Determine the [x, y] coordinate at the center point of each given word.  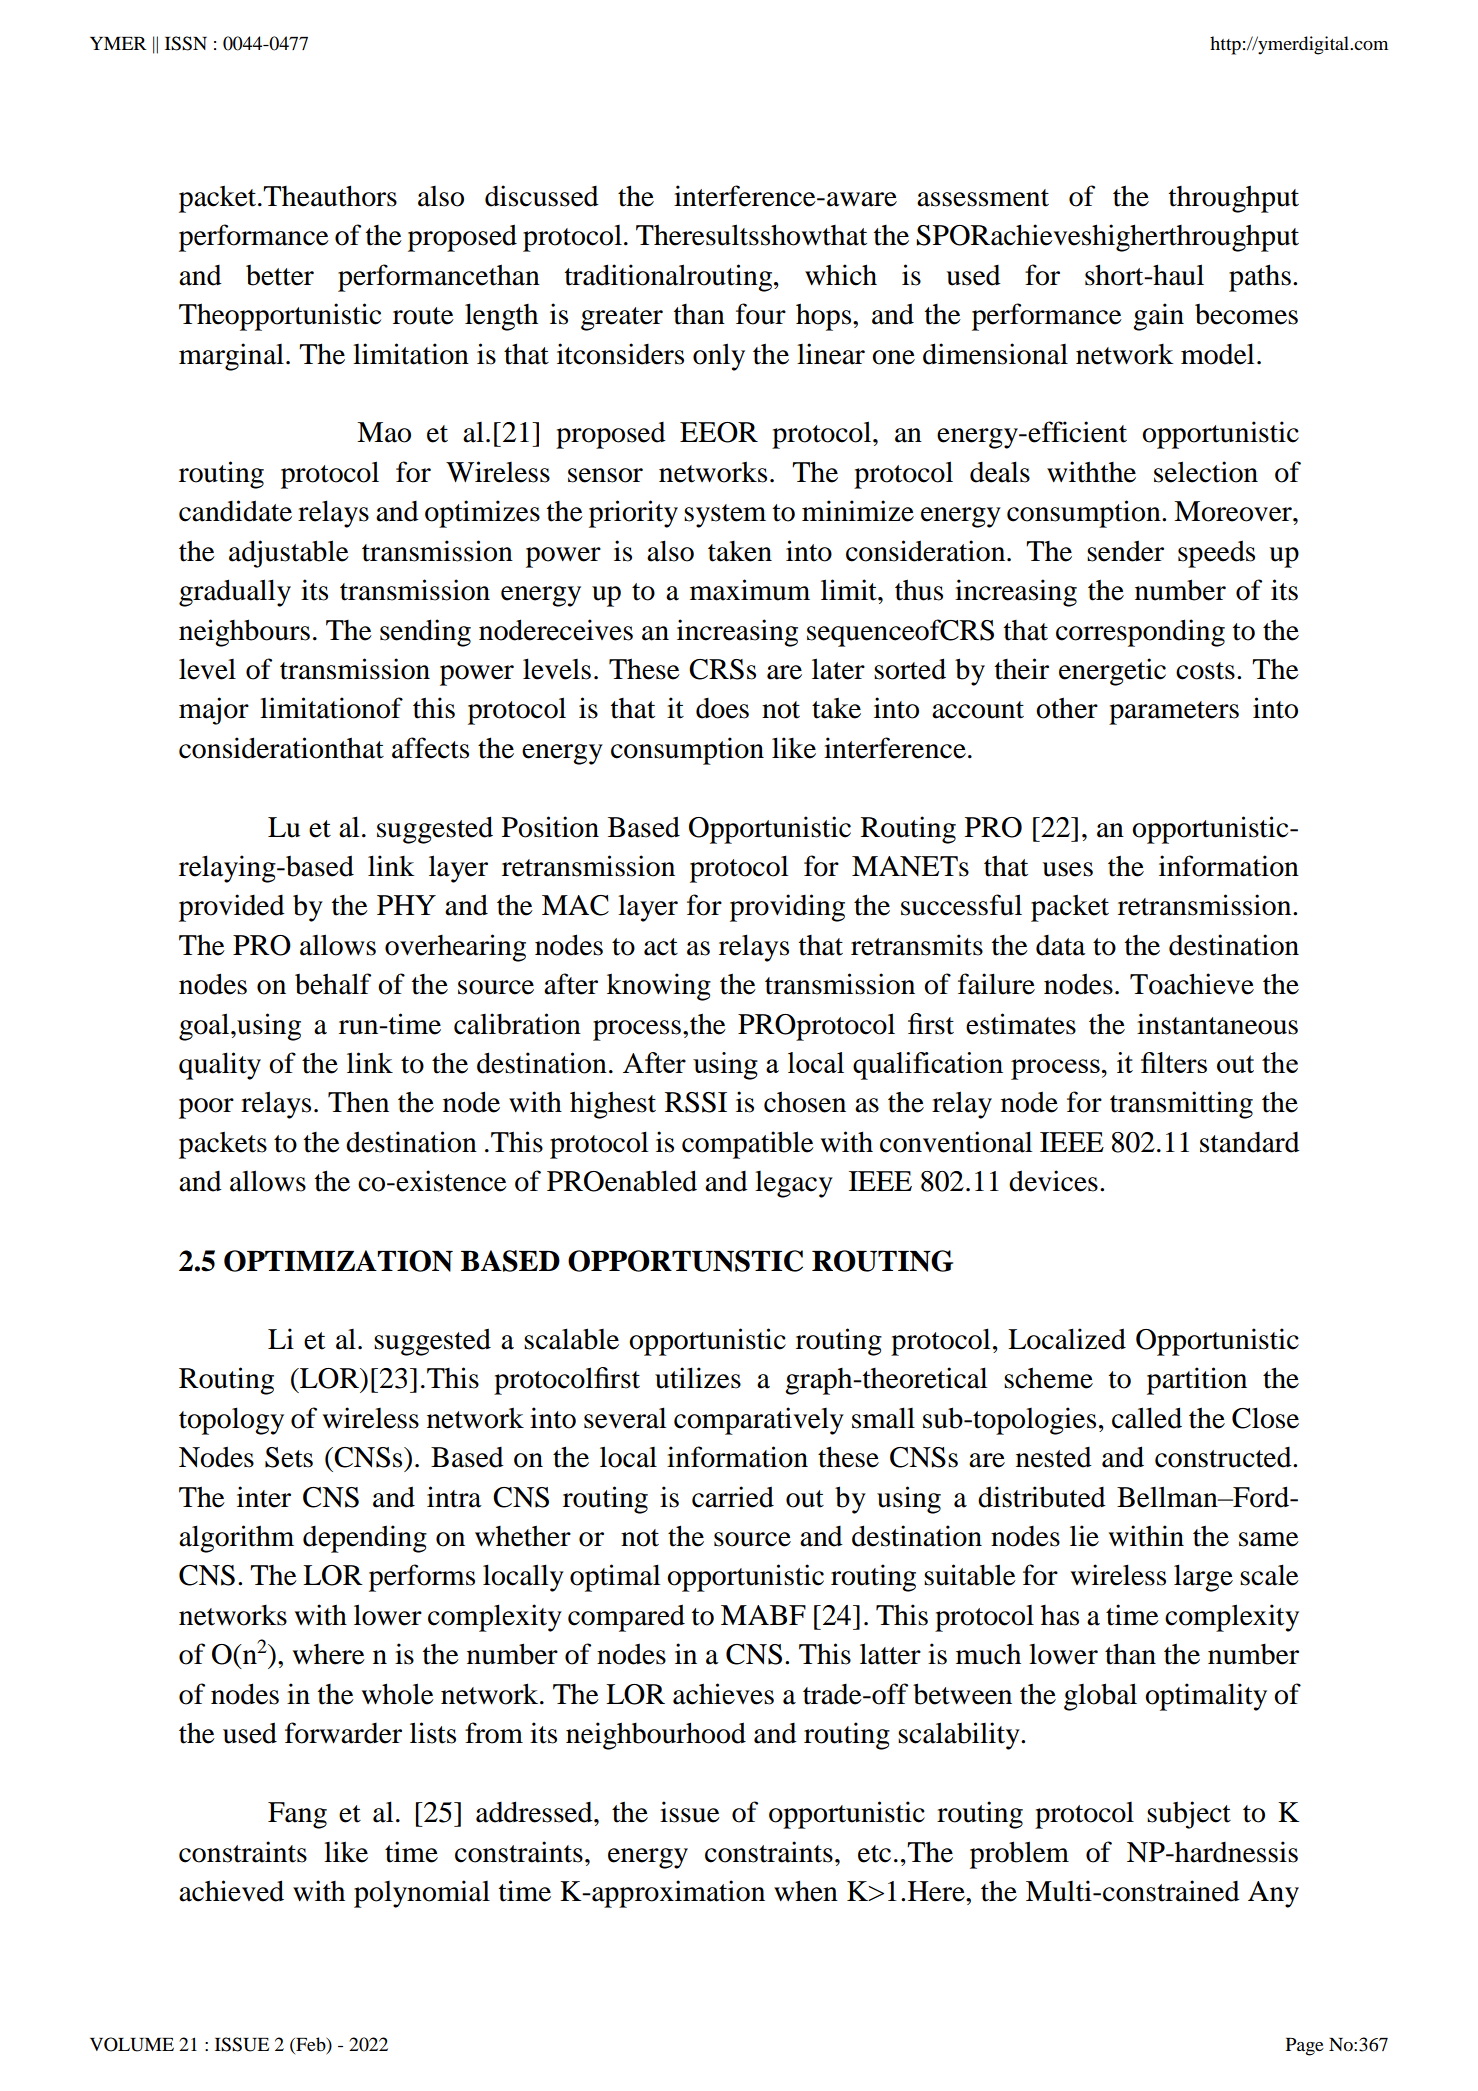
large [1203, 1578]
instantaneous [1217, 1024]
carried [733, 1497]
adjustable [289, 554]
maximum [750, 590]
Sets [289, 1457]
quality [220, 1066]
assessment [983, 198]
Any [1273, 1894]
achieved [231, 1891]
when [806, 1891]
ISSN [186, 43]
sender [1125, 551]
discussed [542, 196]
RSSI [696, 1102]
